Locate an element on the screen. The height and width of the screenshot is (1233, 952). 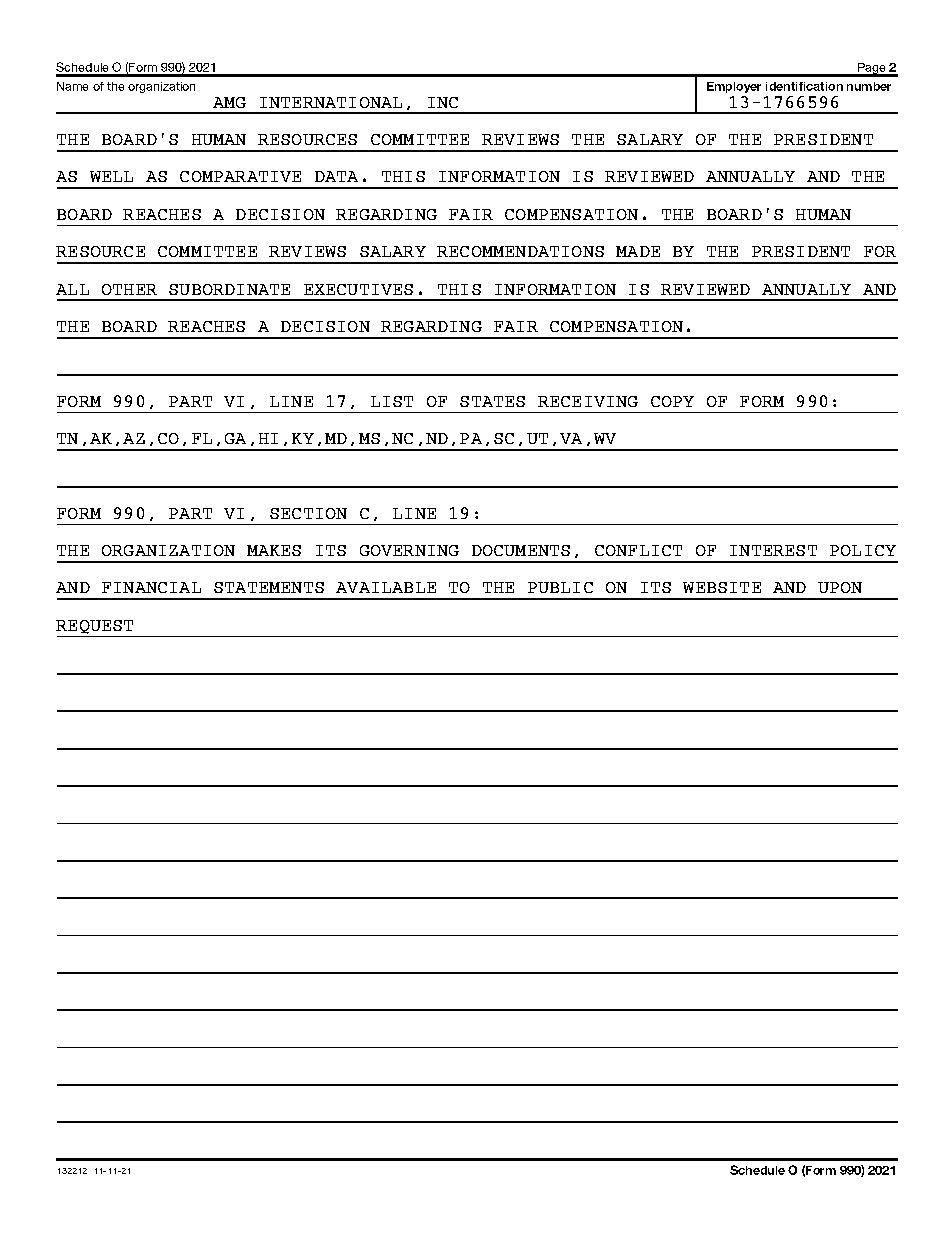
COPY is located at coordinates (672, 401).
